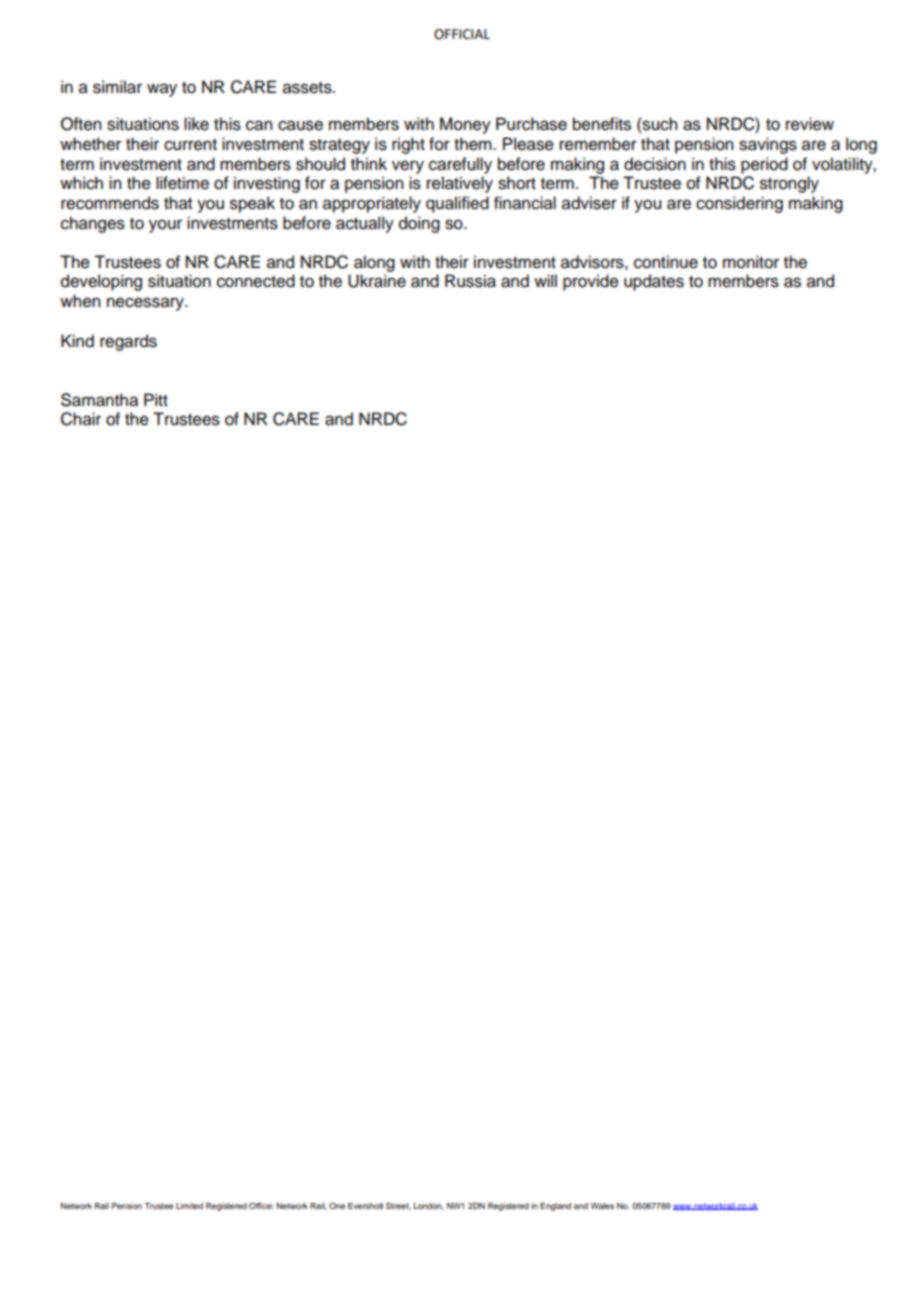 This screenshot has height=1308, width=924. Describe the element at coordinates (261, 1205) in the screenshot. I see `Office` at that location.
